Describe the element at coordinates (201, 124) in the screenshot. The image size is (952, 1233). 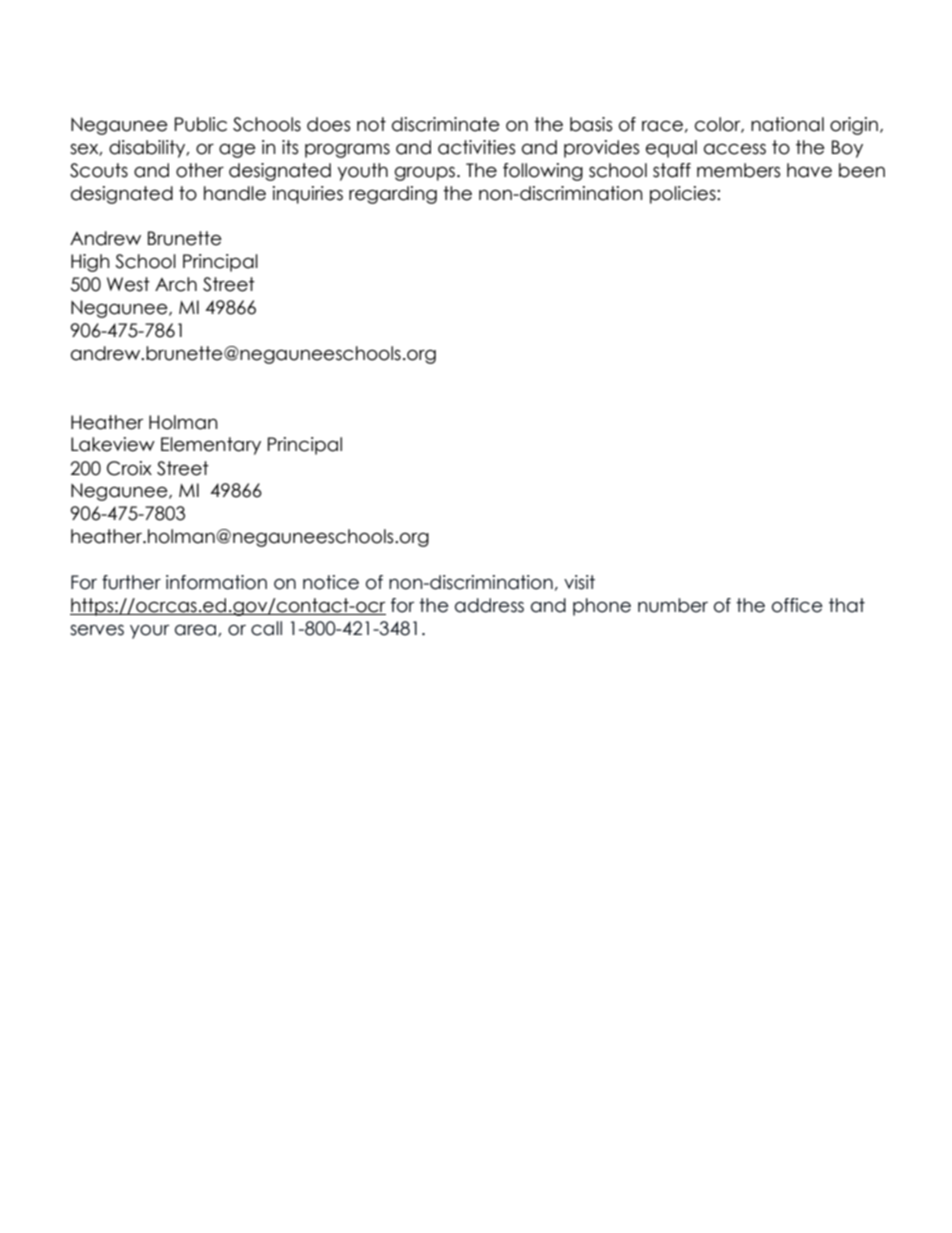
I see `Public` at that location.
